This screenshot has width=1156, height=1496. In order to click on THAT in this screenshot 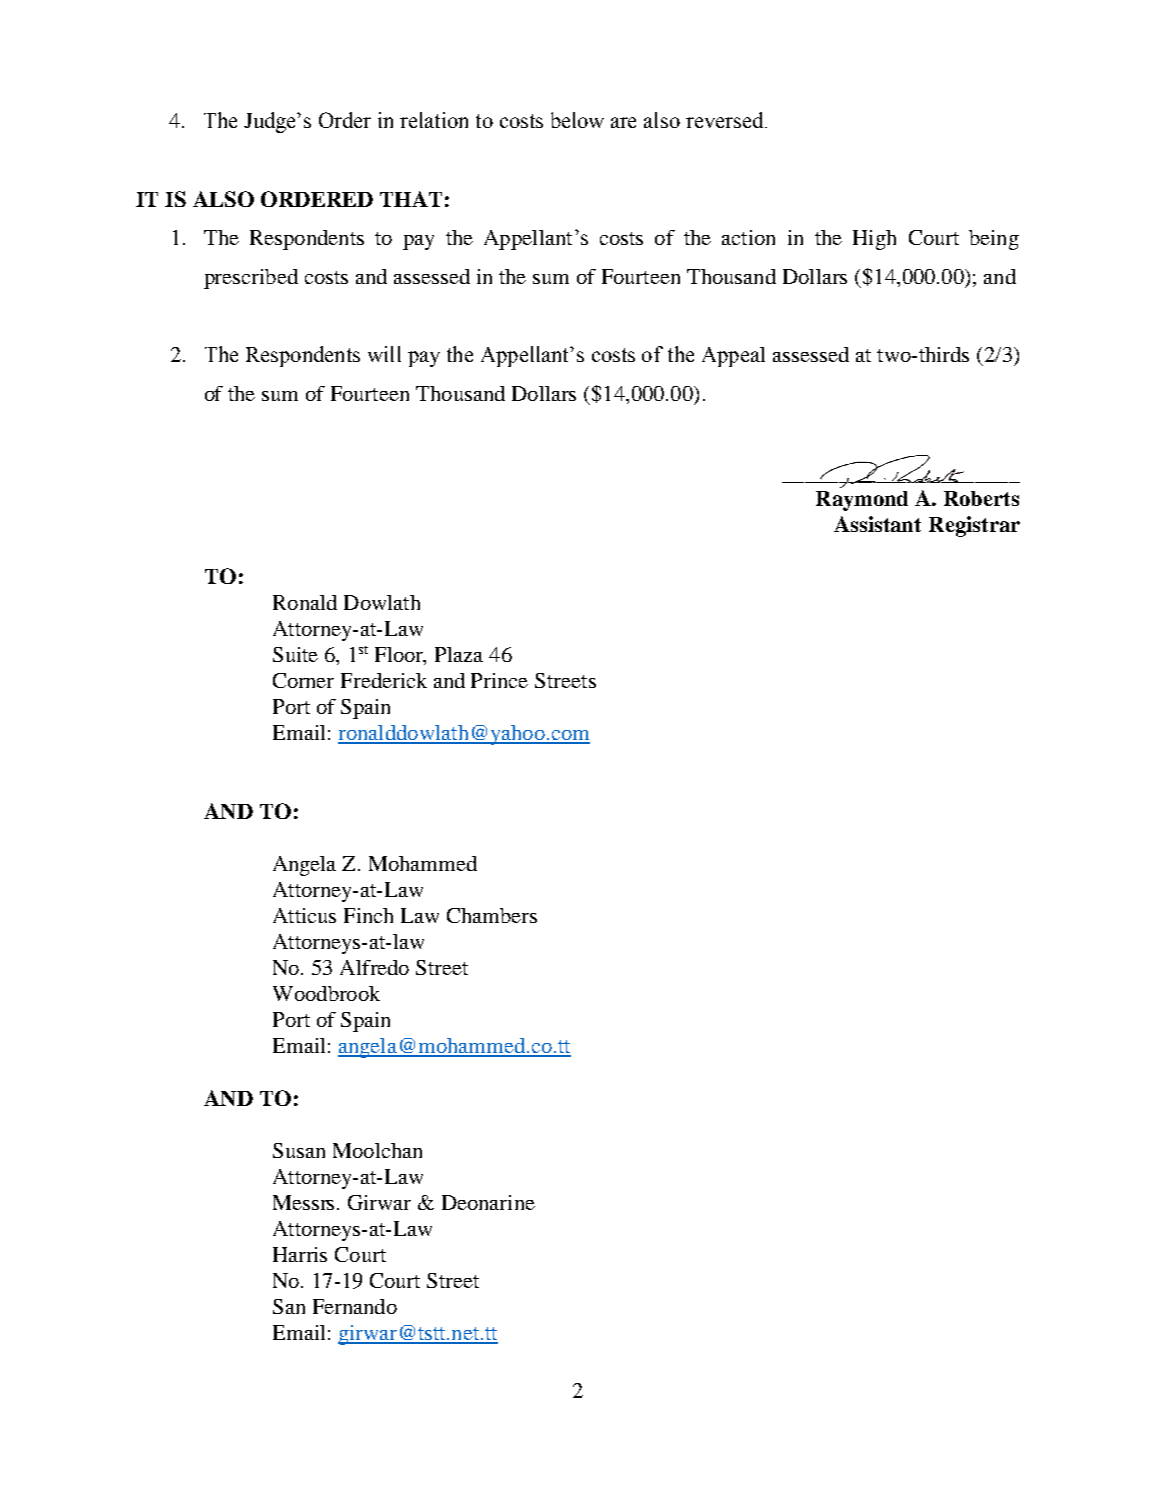, I will do `click(411, 199)`.
